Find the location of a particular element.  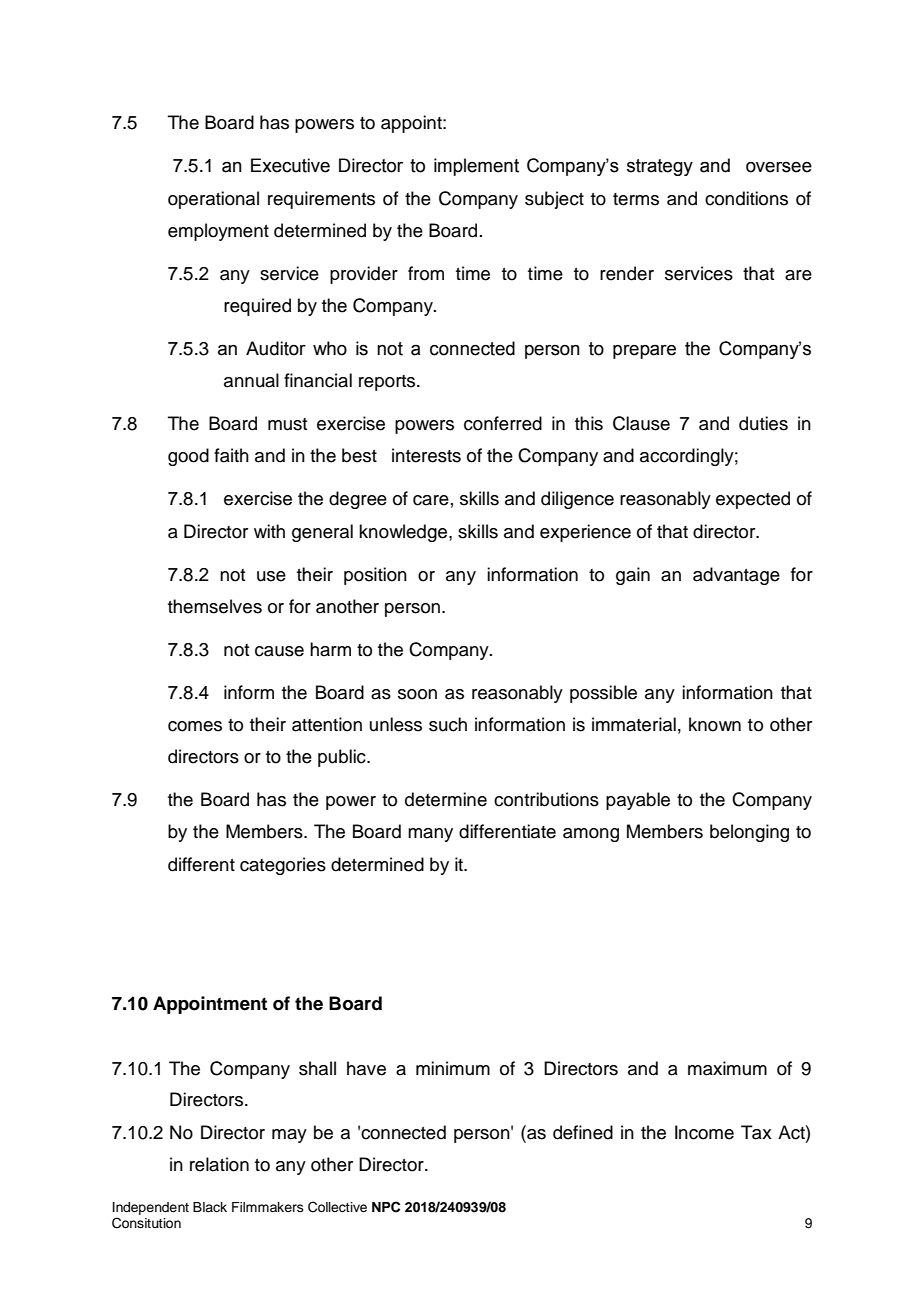

comes is located at coordinates (195, 726).
